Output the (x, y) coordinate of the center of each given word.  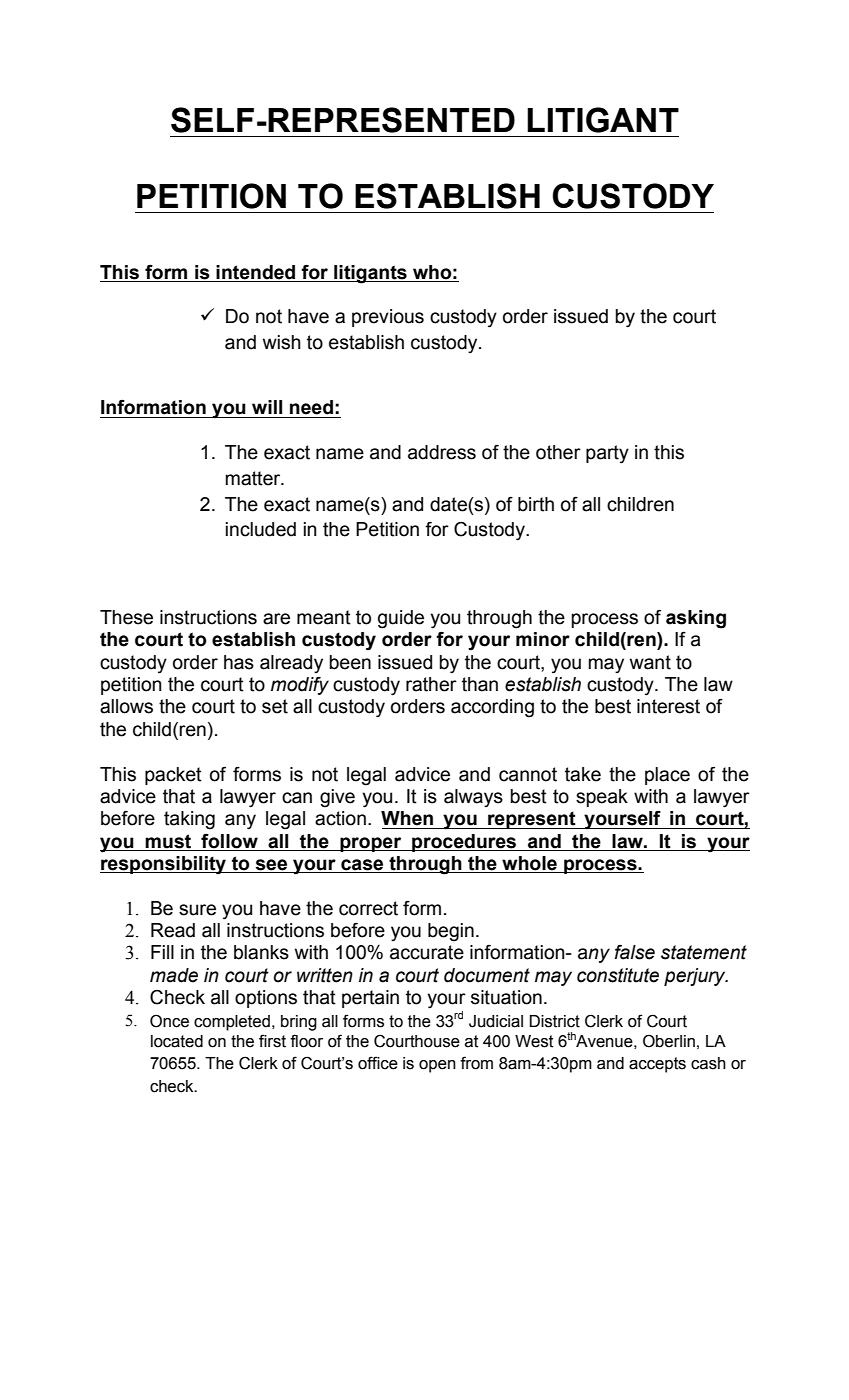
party (607, 454)
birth (536, 504)
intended (255, 272)
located (177, 1041)
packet (173, 776)
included (261, 529)
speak (602, 798)
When (407, 818)
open (437, 1066)
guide (401, 619)
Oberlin (669, 1041)
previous (388, 318)
